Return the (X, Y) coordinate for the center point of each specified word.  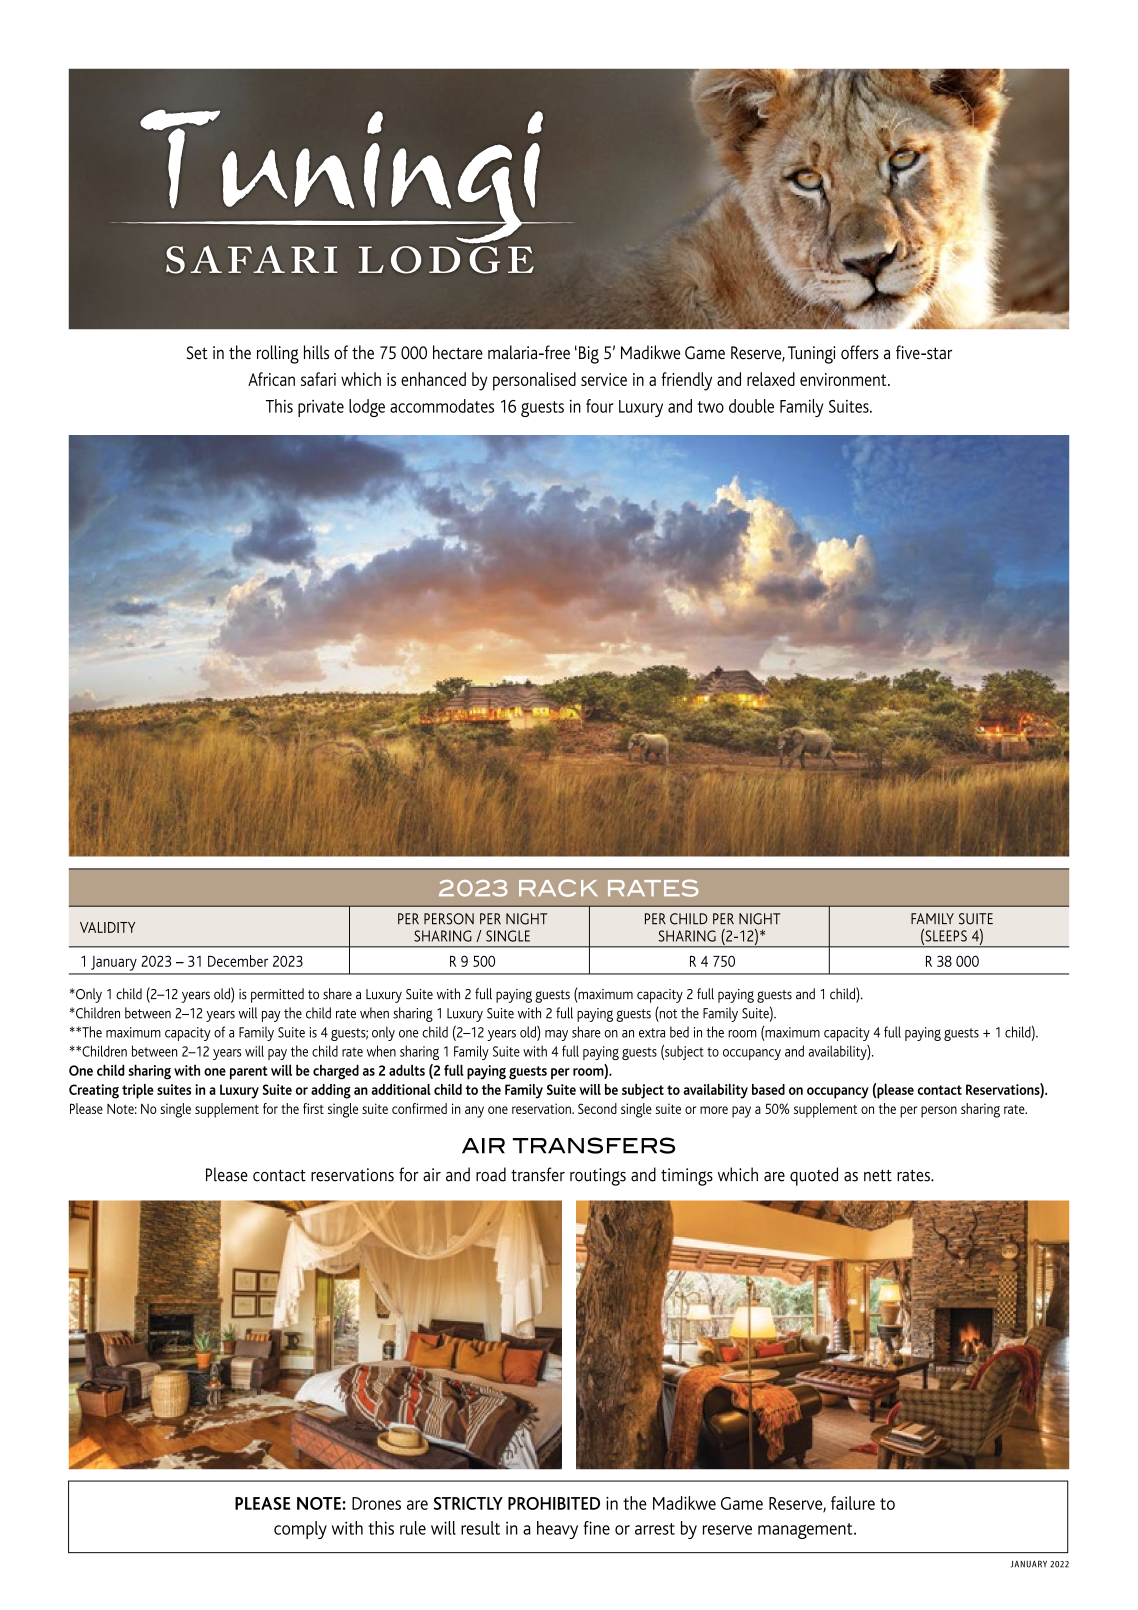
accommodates (442, 406)
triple (138, 1091)
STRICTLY (468, 1503)
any (474, 1112)
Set (197, 353)
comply (300, 1530)
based (768, 1089)
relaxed (771, 379)
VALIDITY (107, 927)
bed (679, 1032)
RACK (558, 888)
